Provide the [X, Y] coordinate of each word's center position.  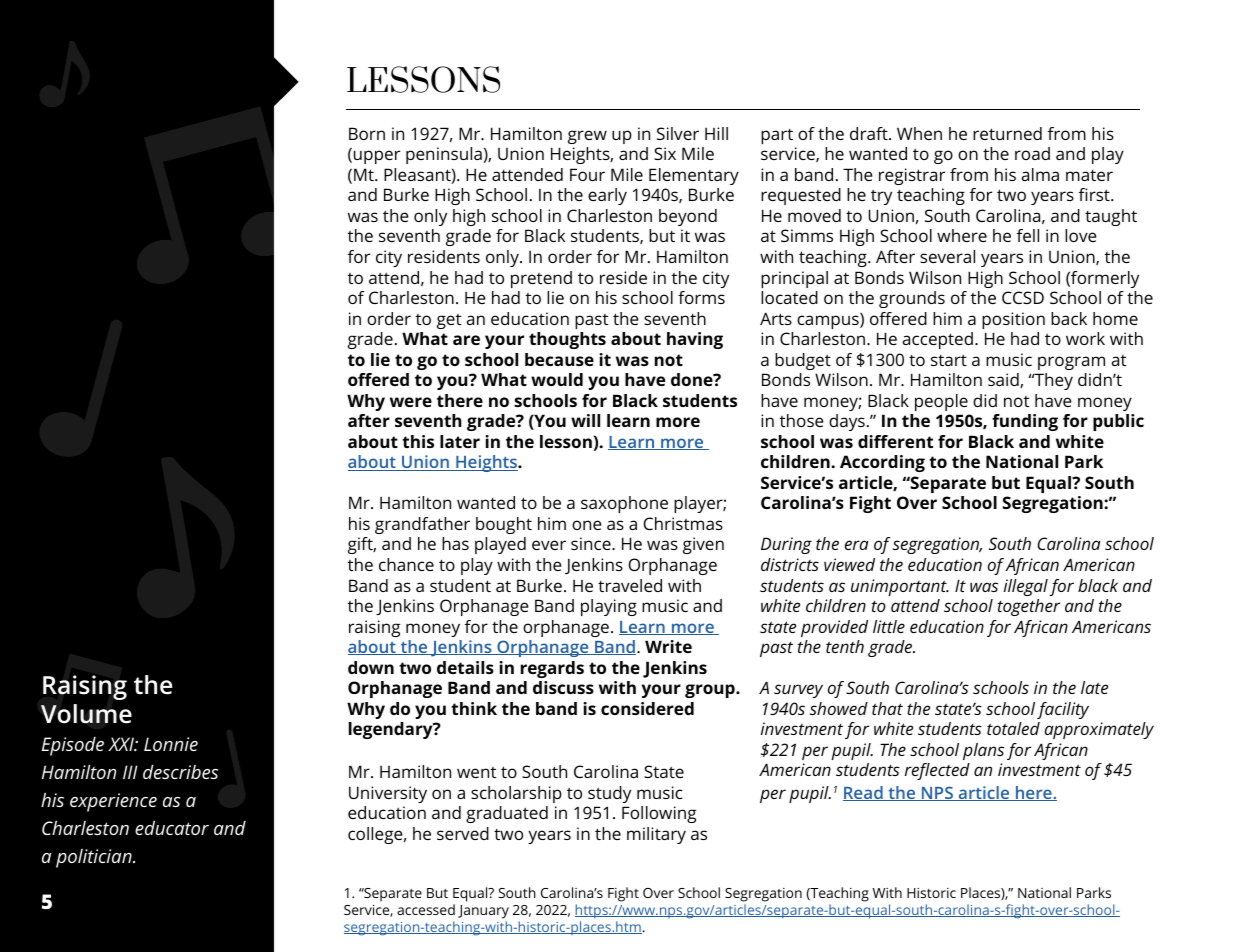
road [1032, 153]
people [941, 402]
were [411, 402]
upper [375, 157]
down [371, 667]
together [1029, 607]
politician [95, 858]
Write [668, 646]
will [585, 420]
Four [587, 174]
